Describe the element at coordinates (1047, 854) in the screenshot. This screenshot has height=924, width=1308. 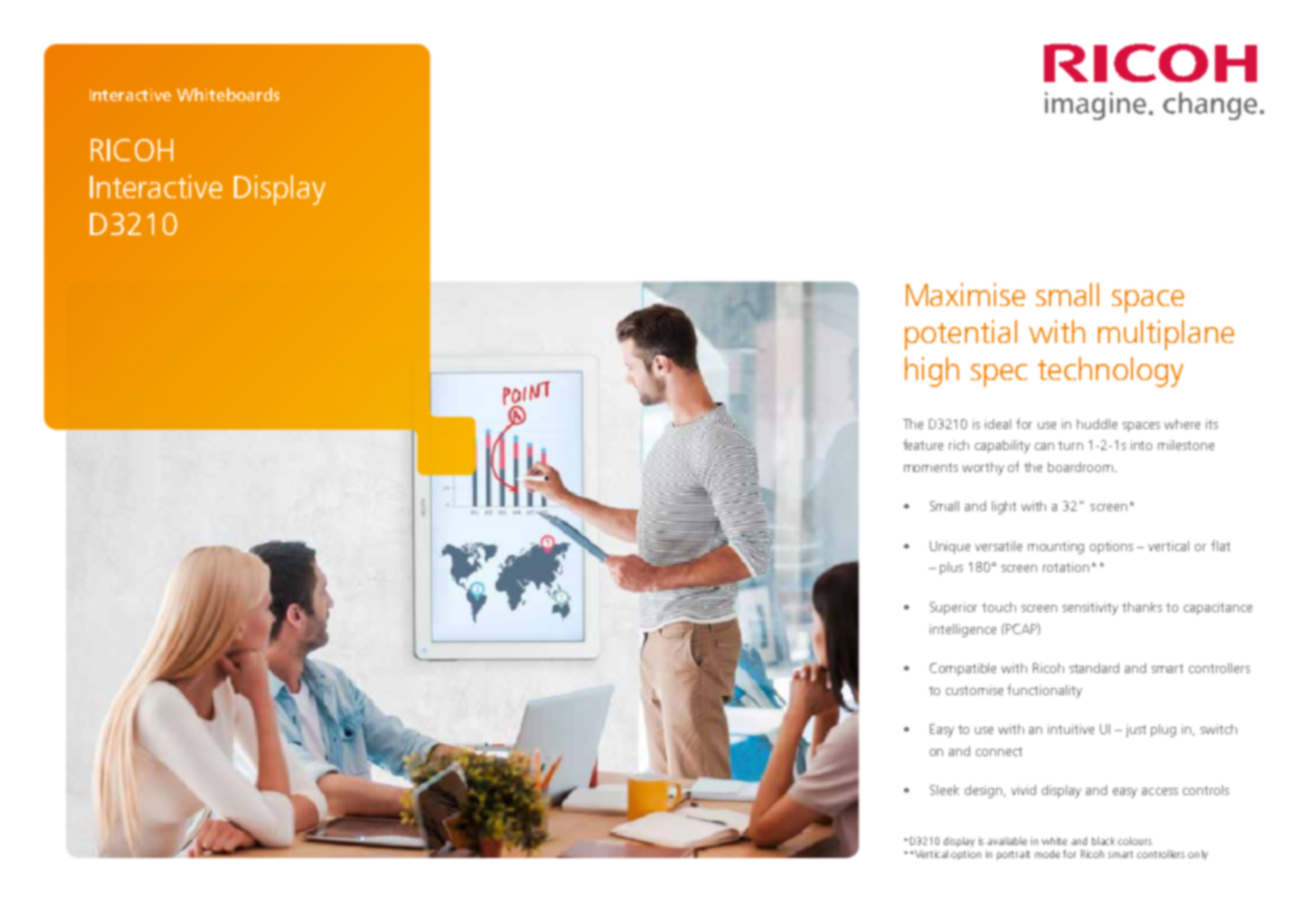
I see `mode` at that location.
